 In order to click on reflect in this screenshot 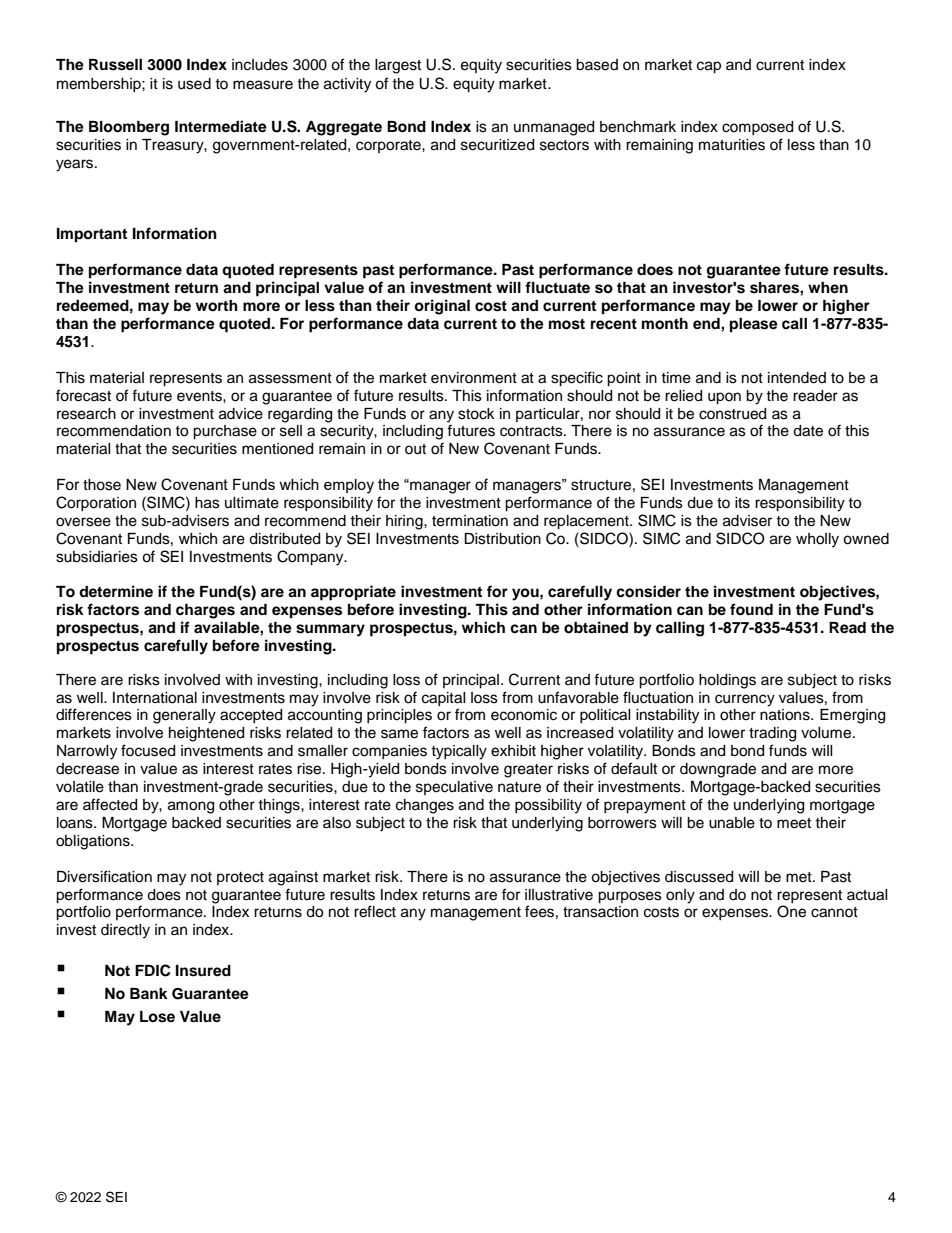, I will do `click(375, 911)`.
